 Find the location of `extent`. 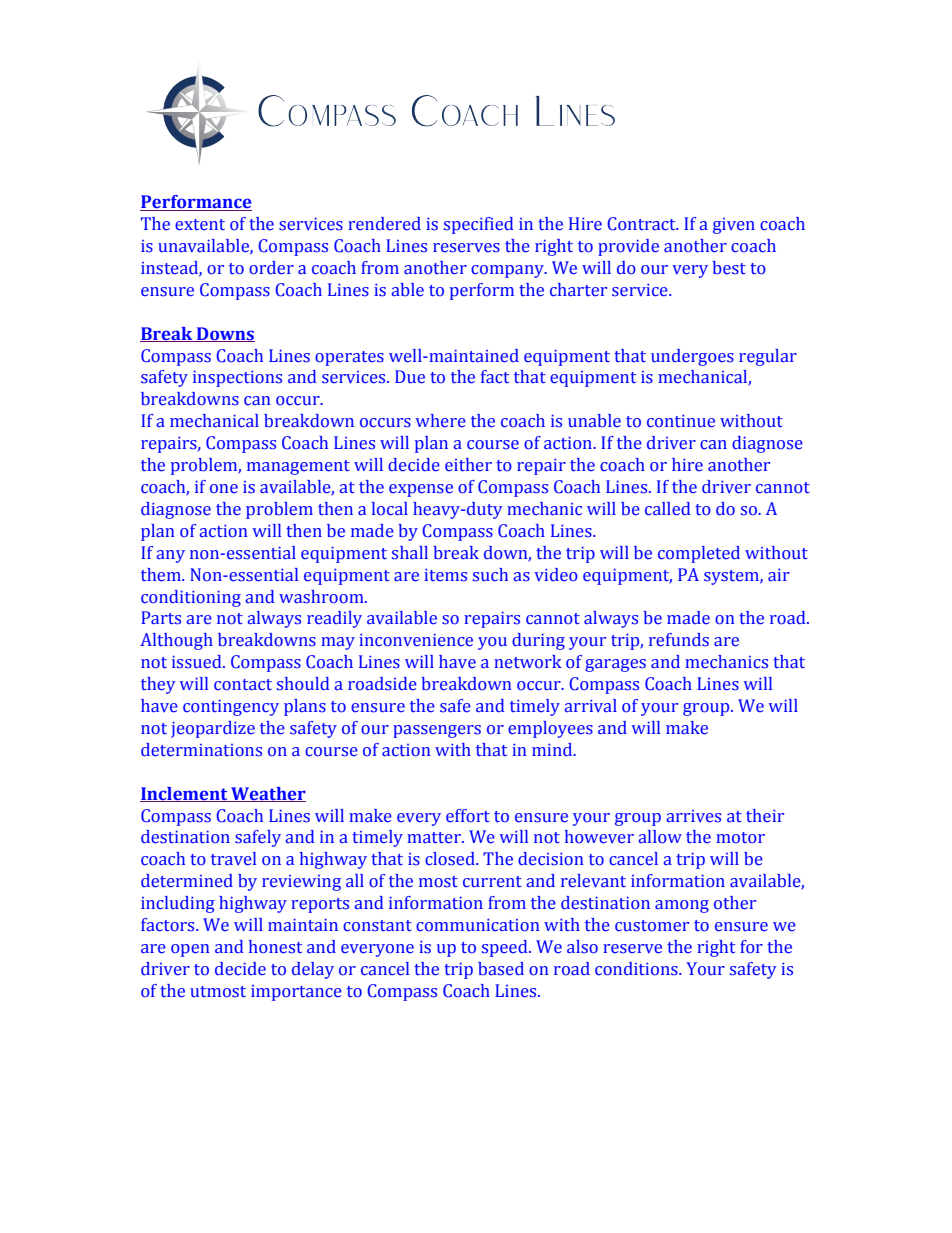

extent is located at coordinates (200, 225).
